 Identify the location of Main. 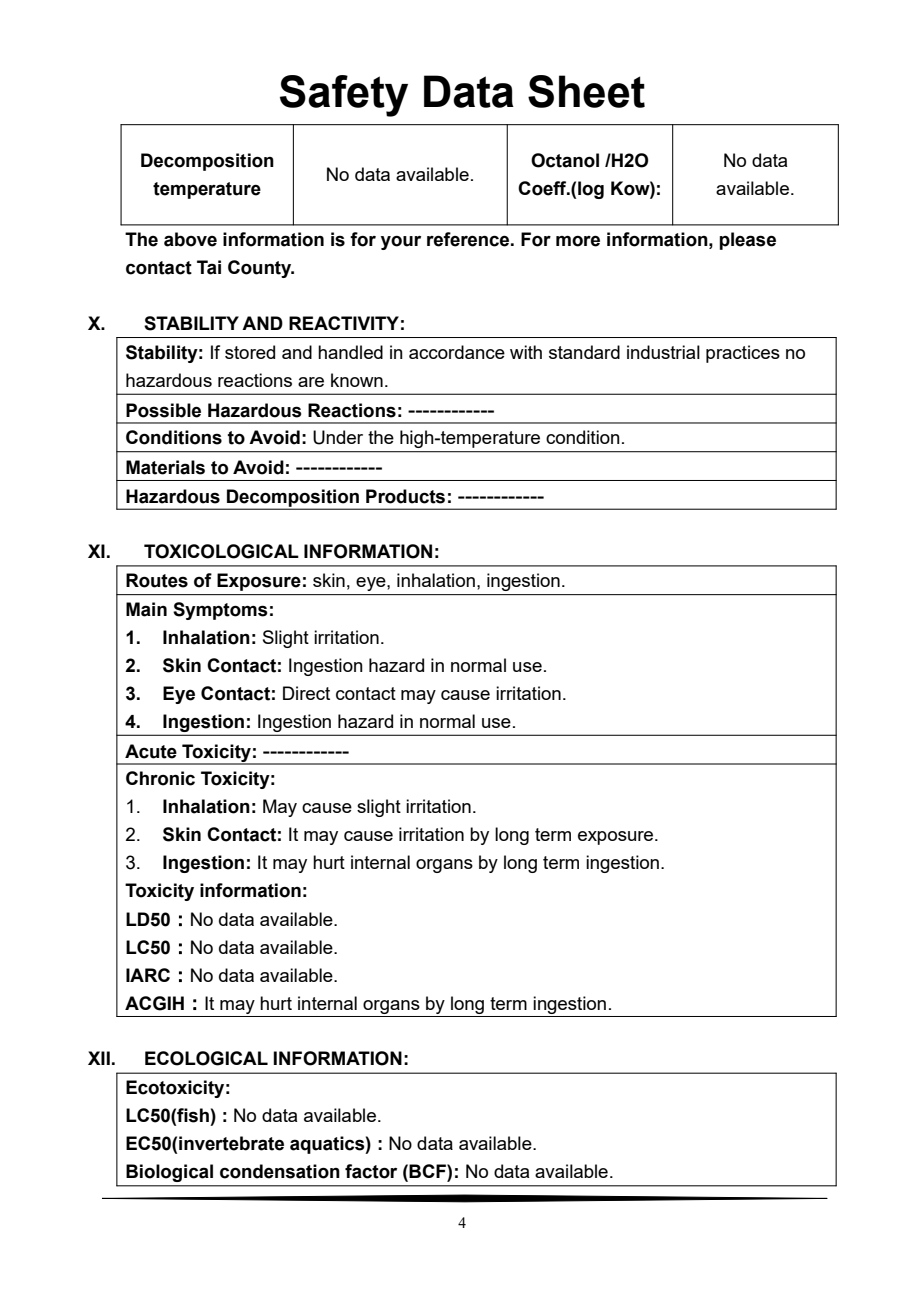
(146, 609).
